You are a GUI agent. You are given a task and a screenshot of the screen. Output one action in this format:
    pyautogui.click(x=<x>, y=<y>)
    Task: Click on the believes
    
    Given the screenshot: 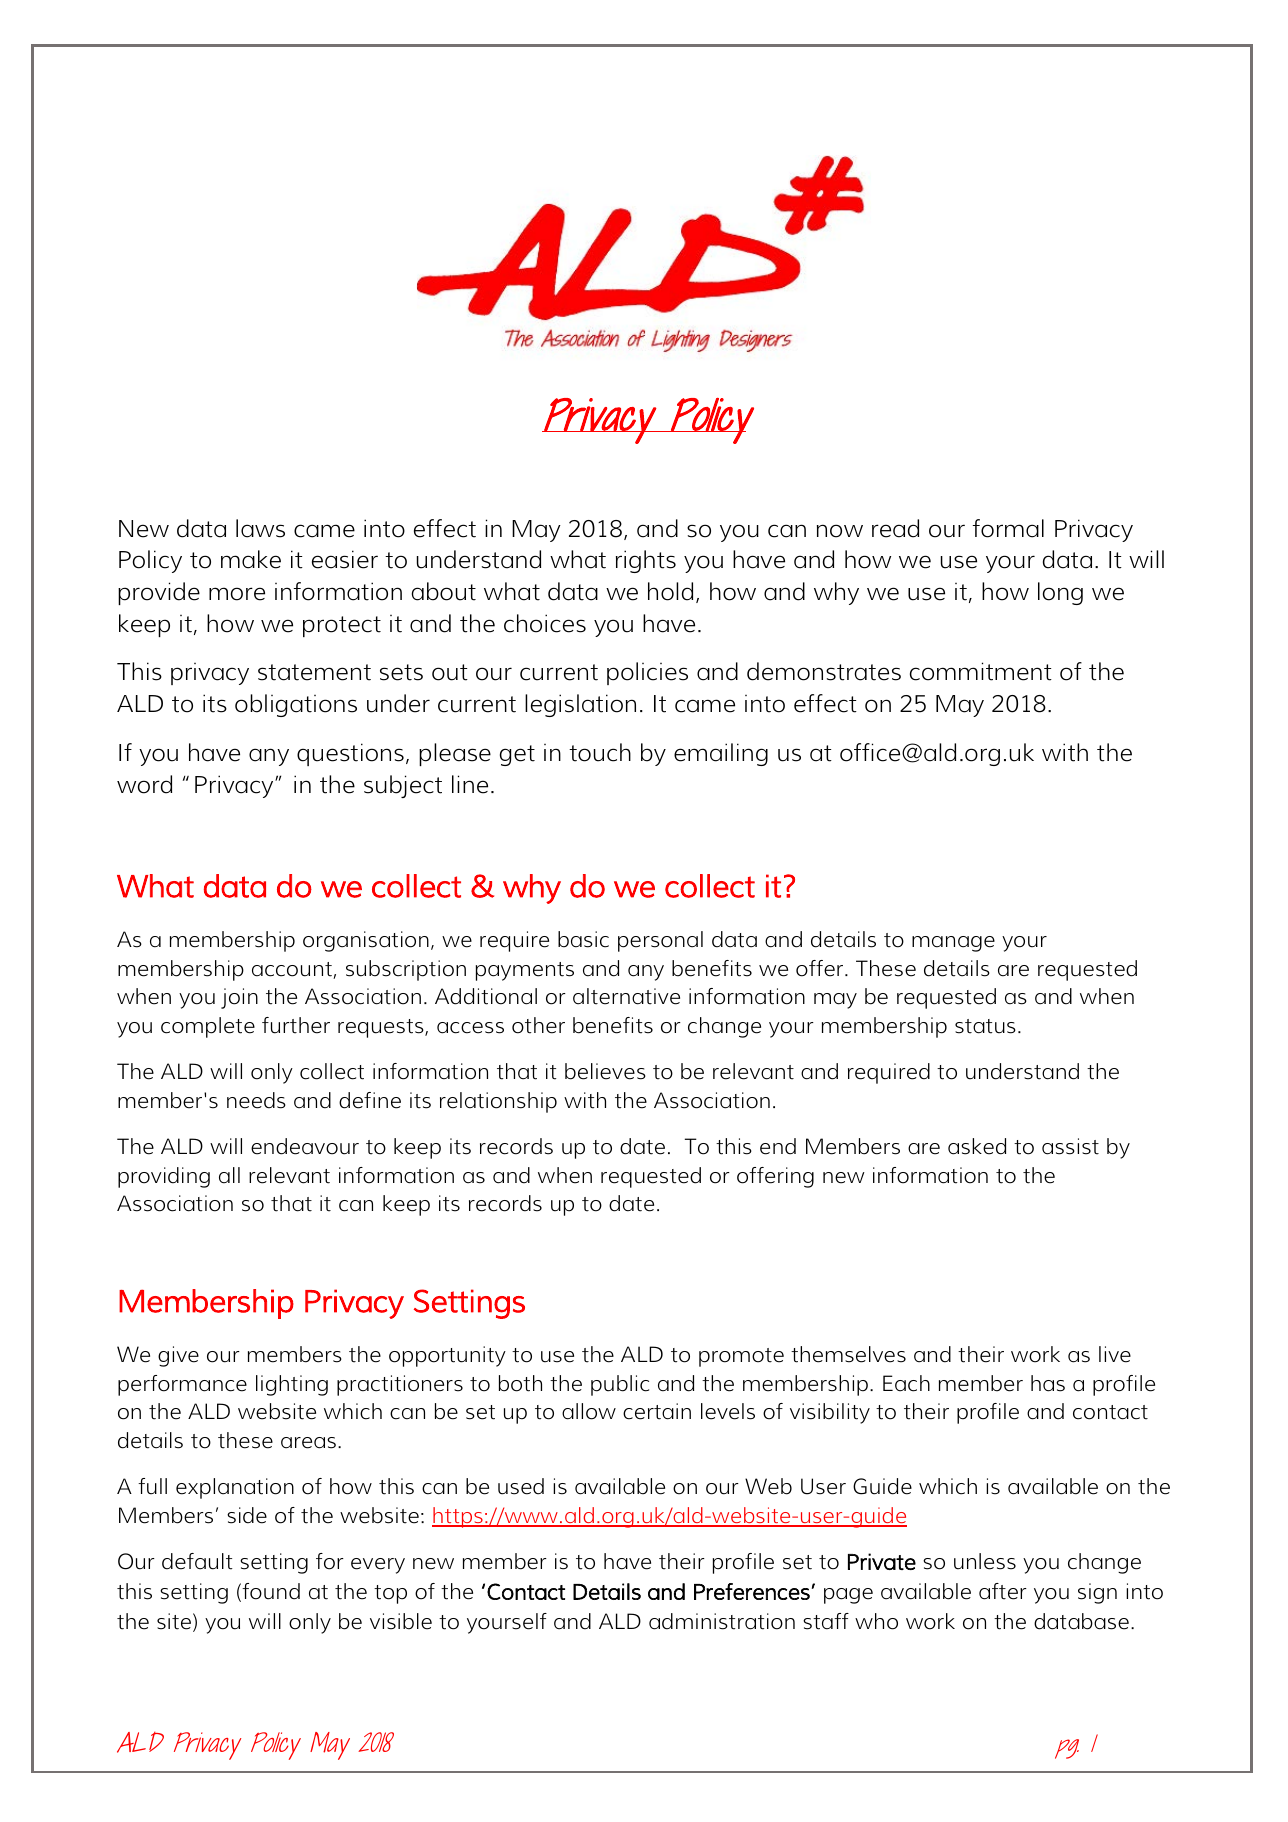 What is the action you would take?
    pyautogui.click(x=605, y=1071)
